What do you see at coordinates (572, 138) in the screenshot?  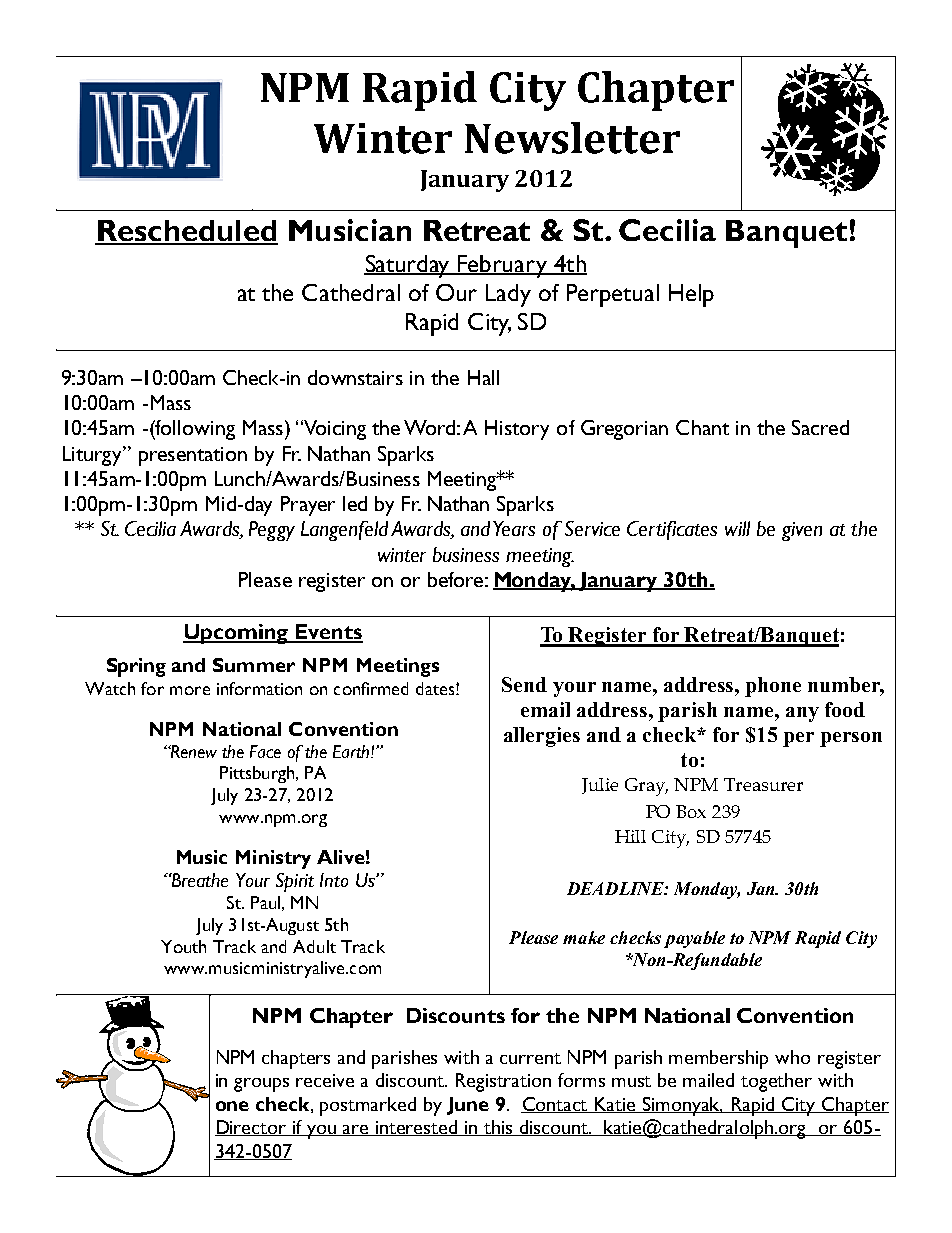 I see `Newsletter` at bounding box center [572, 138].
